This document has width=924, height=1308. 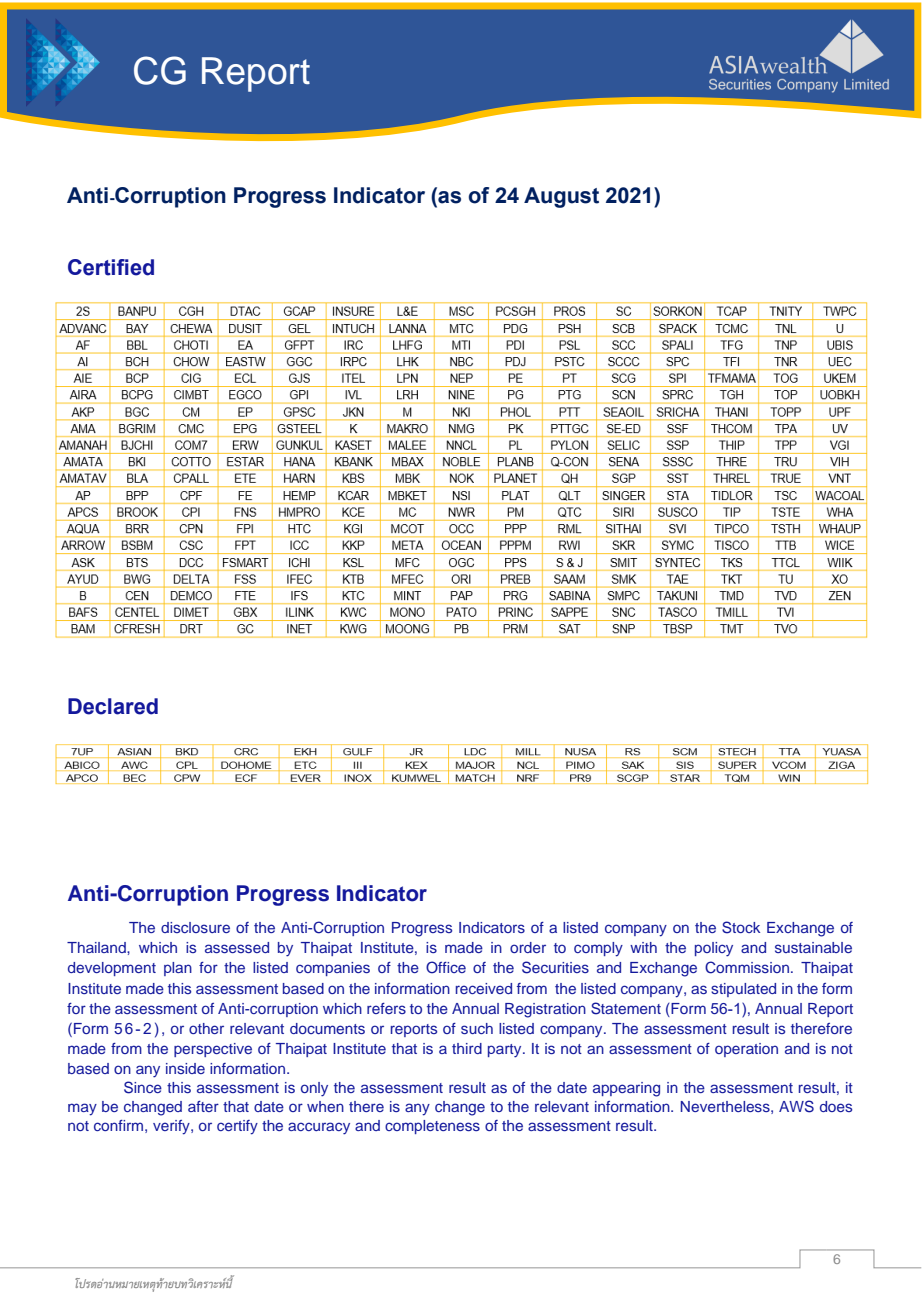 What do you see at coordinates (97, 947) in the document?
I see `Thailand` at bounding box center [97, 947].
